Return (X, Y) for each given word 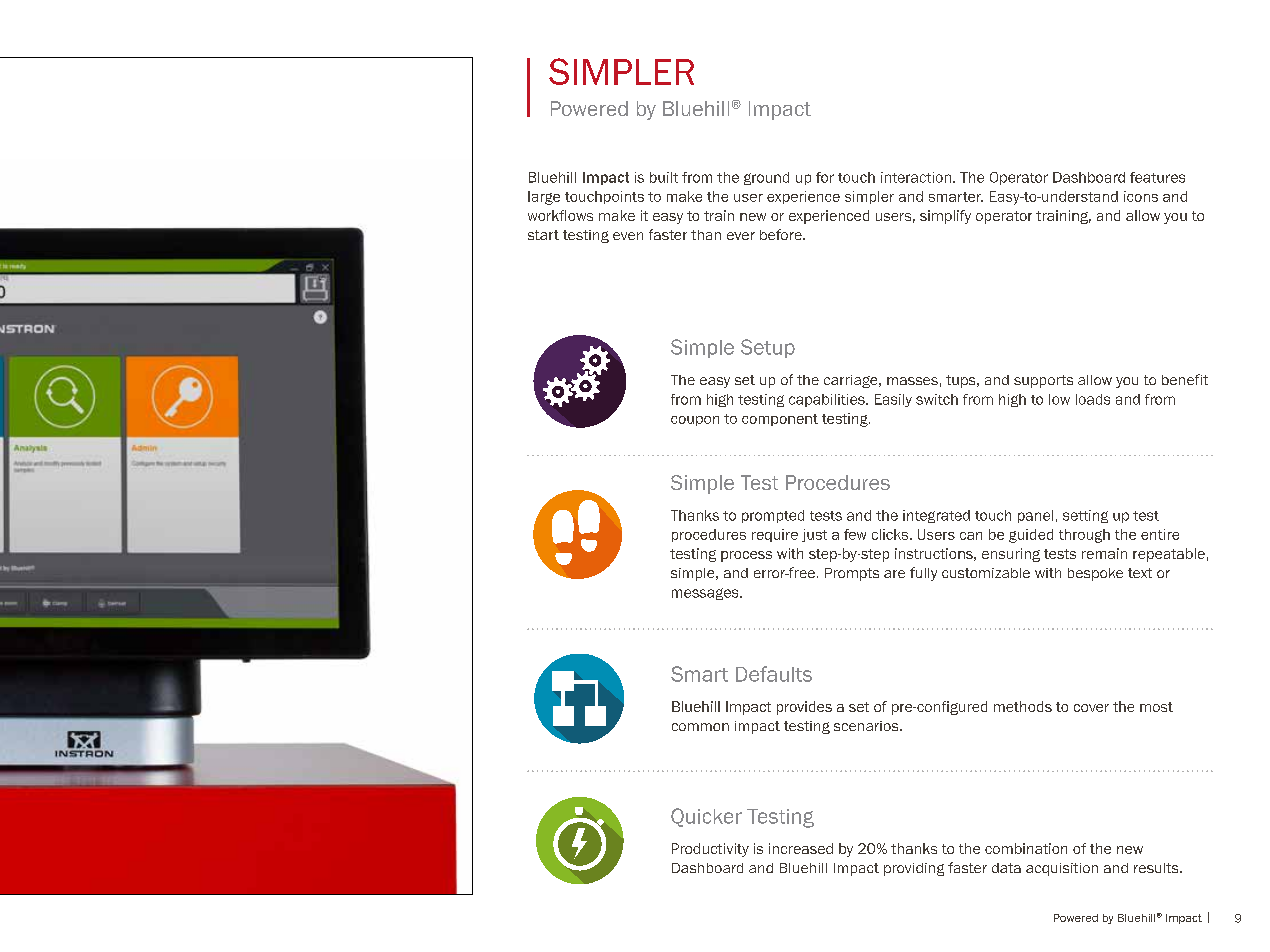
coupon (695, 421)
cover (1091, 708)
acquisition (1062, 869)
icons (1141, 196)
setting (1085, 516)
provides (804, 708)
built (664, 177)
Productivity (710, 850)
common (700, 727)
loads (1093, 399)
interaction (916, 177)
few (855, 534)
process (746, 556)
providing (914, 869)
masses (912, 381)
